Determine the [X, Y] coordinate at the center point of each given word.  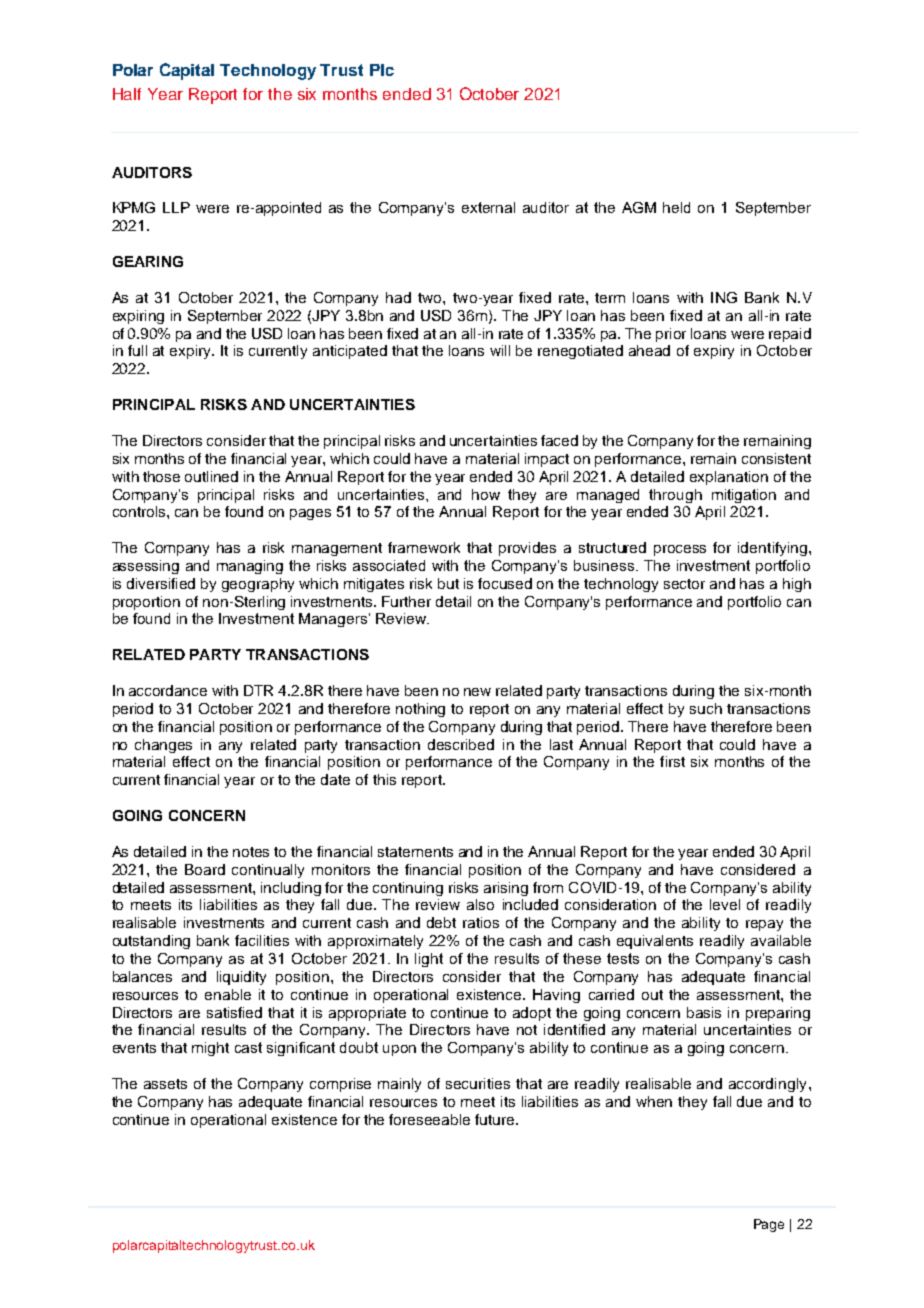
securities [478, 1083]
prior [671, 335]
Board [205, 869]
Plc [382, 70]
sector [684, 584]
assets [165, 1084]
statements [415, 852]
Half [127, 94]
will [500, 350]
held [676, 207]
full [137, 350]
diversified [161, 583]
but [448, 583]
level [725, 904]
